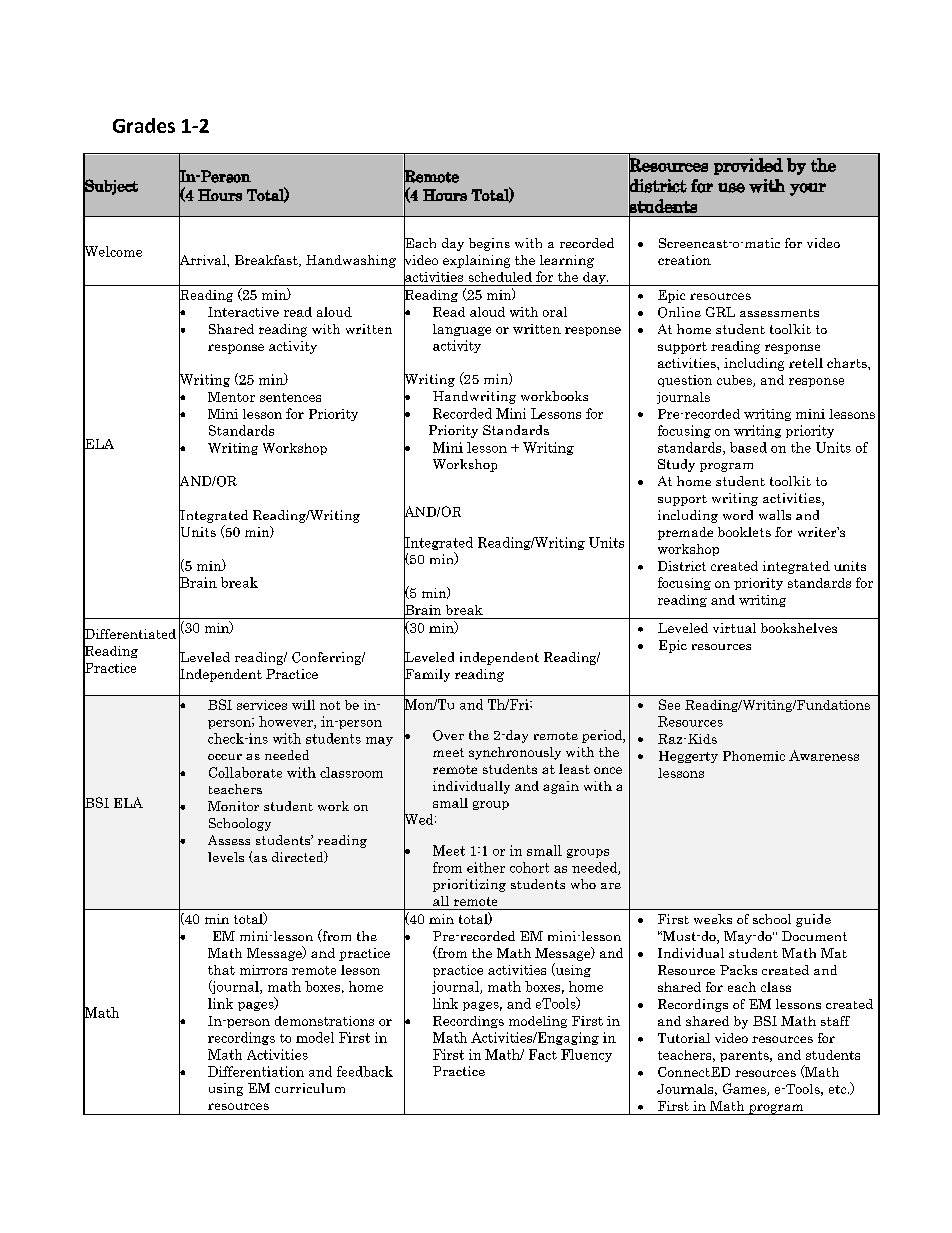  Describe the element at coordinates (754, 756) in the document. I see `Phonemic` at that location.
